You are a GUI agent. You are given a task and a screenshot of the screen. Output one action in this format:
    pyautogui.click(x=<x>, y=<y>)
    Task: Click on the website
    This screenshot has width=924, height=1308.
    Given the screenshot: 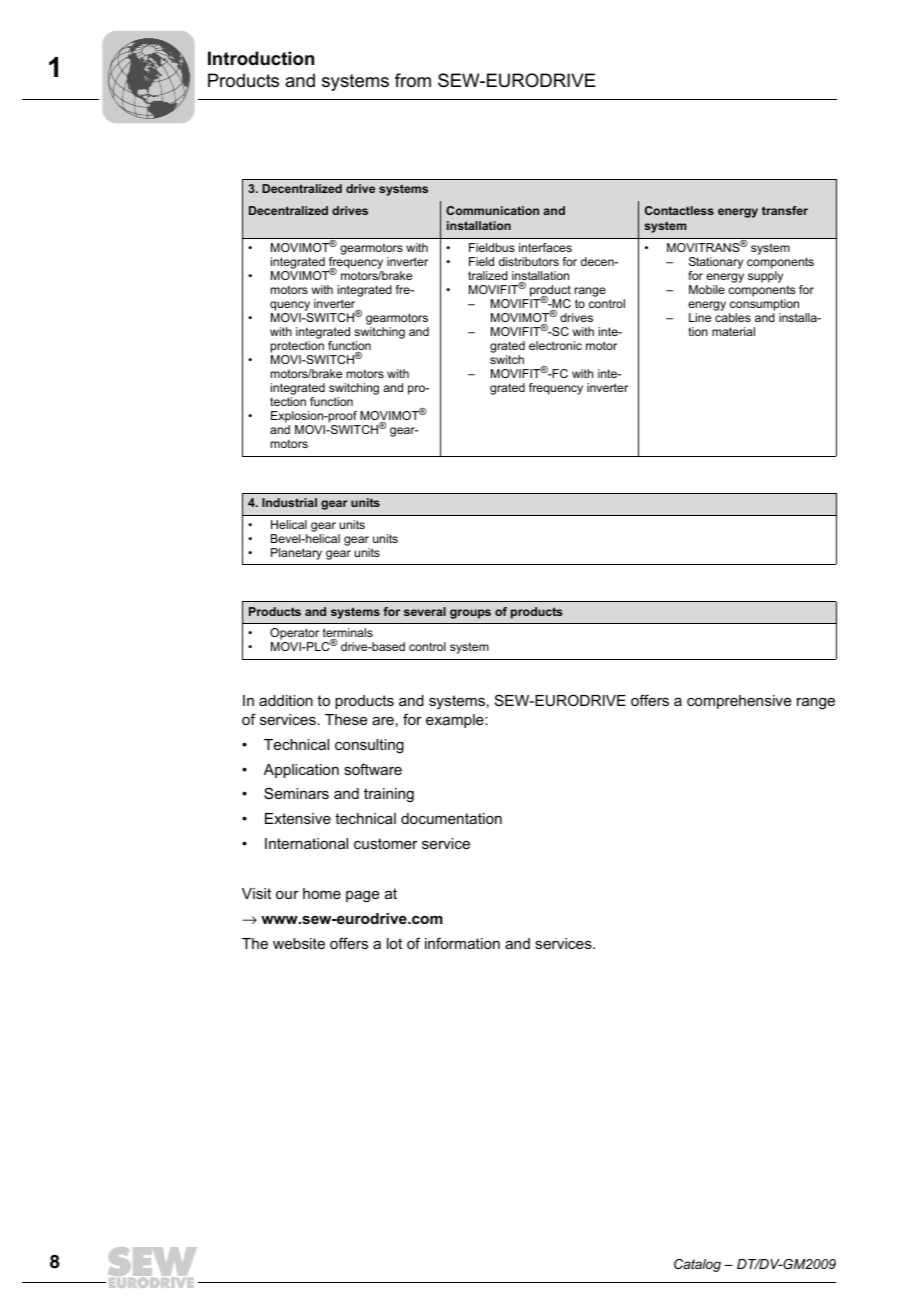 What is the action you would take?
    pyautogui.click(x=299, y=943)
